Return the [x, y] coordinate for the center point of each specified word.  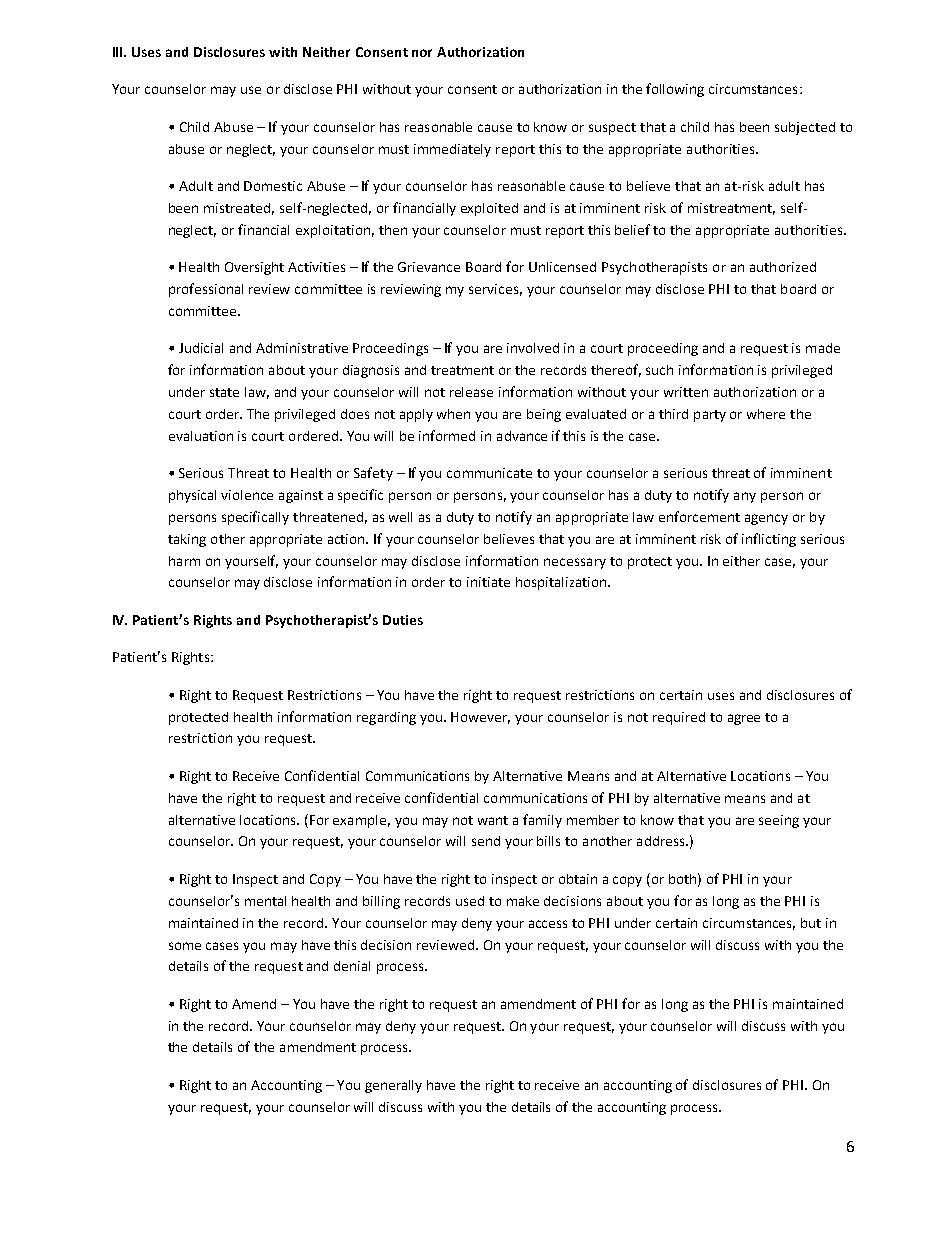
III [119, 52]
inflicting [769, 540]
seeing [779, 821]
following [675, 90]
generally [393, 1086]
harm [184, 561]
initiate [488, 582]
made [823, 348]
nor [422, 53]
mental [265, 901]
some [185, 946]
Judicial [201, 348]
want [493, 820]
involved [533, 348]
